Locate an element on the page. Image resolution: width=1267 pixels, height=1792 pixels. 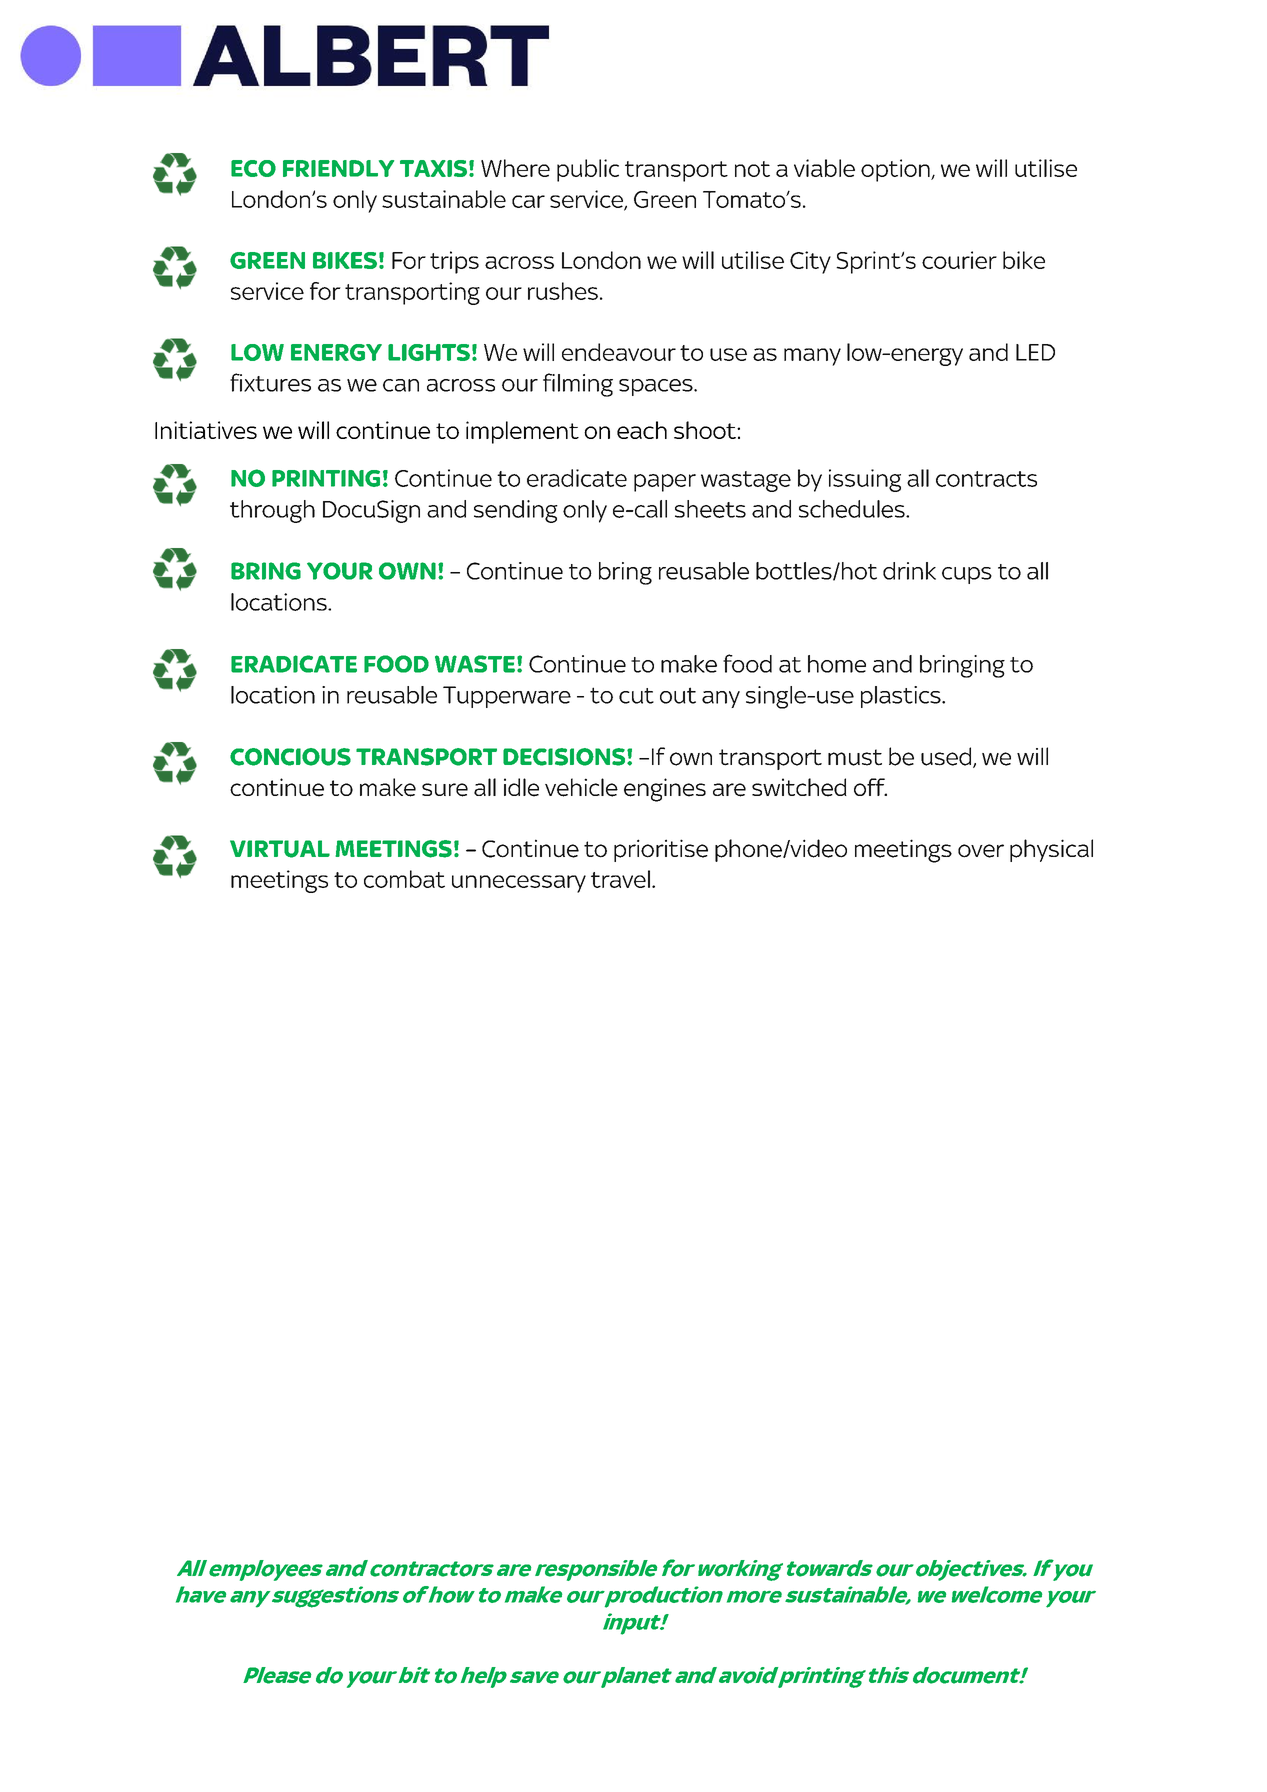
VIRTUAL is located at coordinates (280, 849).
